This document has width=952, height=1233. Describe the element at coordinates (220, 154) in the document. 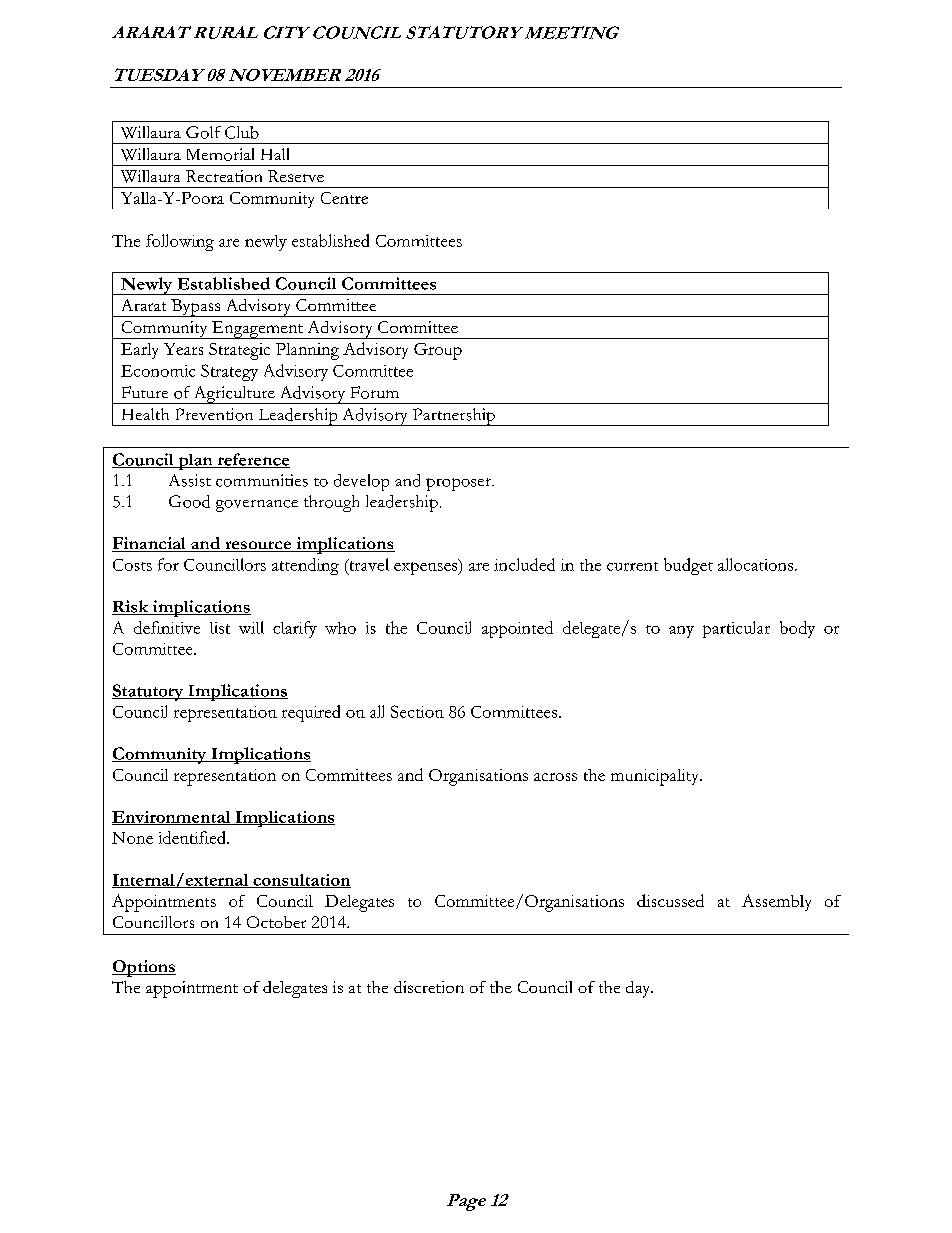

I see `Memorial` at that location.
